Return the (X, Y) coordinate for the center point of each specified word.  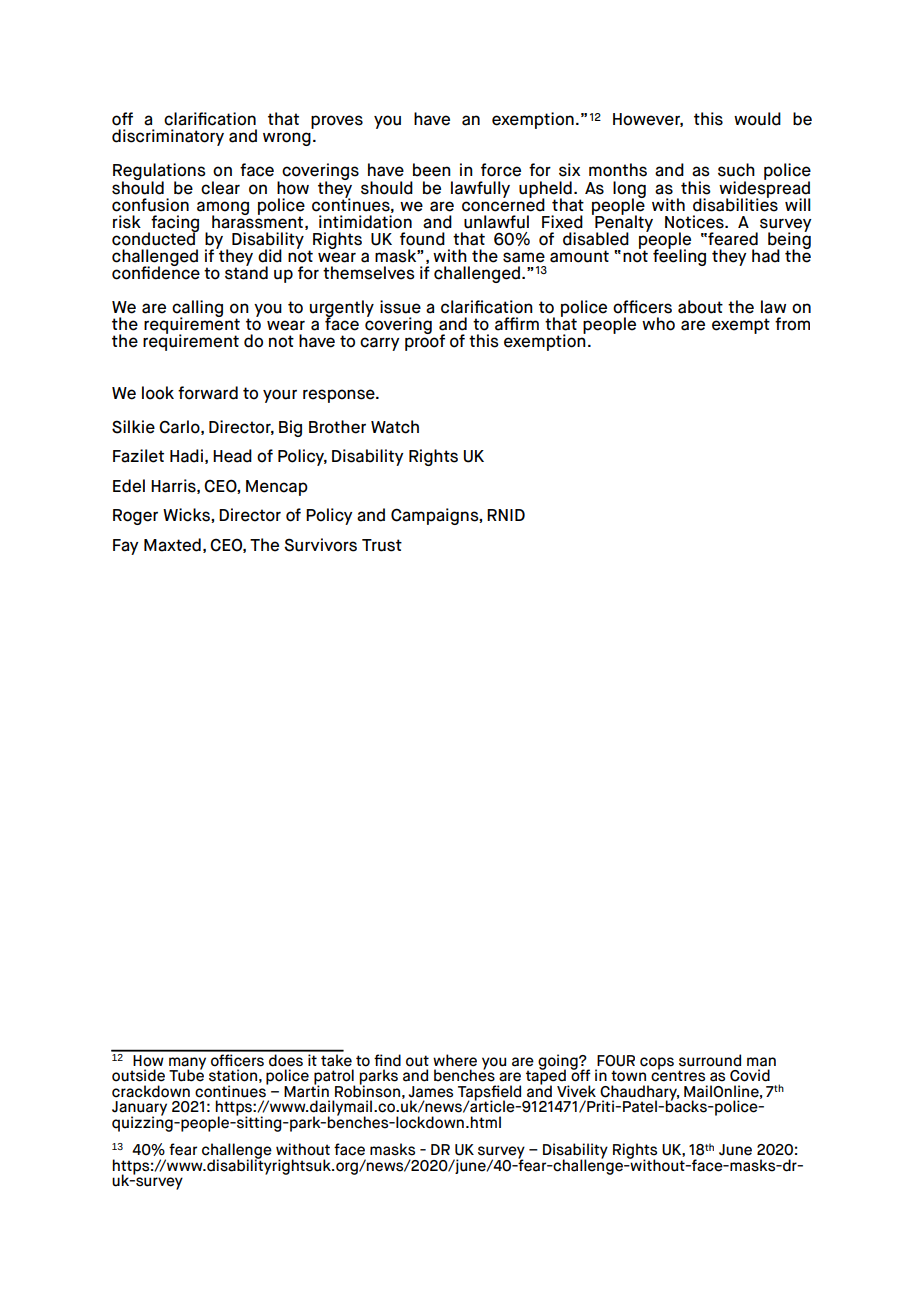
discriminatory (168, 137)
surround (710, 1060)
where (455, 1060)
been (432, 170)
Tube (186, 1074)
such (736, 170)
